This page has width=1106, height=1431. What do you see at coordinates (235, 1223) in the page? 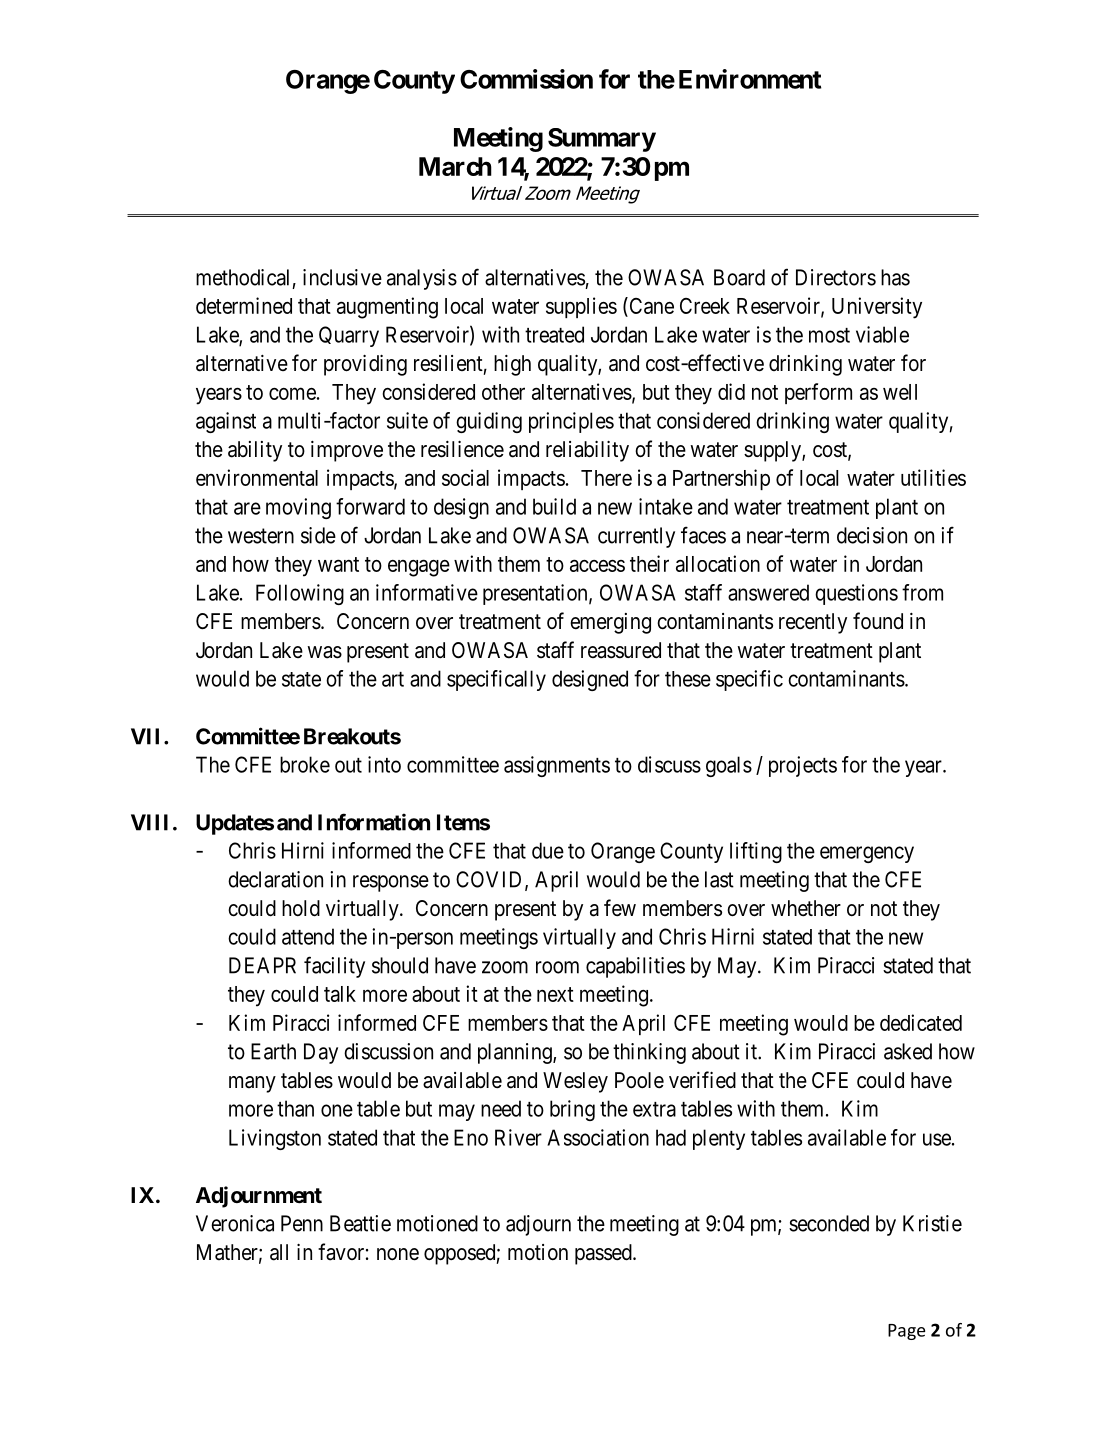
I see `Veronica` at bounding box center [235, 1223].
